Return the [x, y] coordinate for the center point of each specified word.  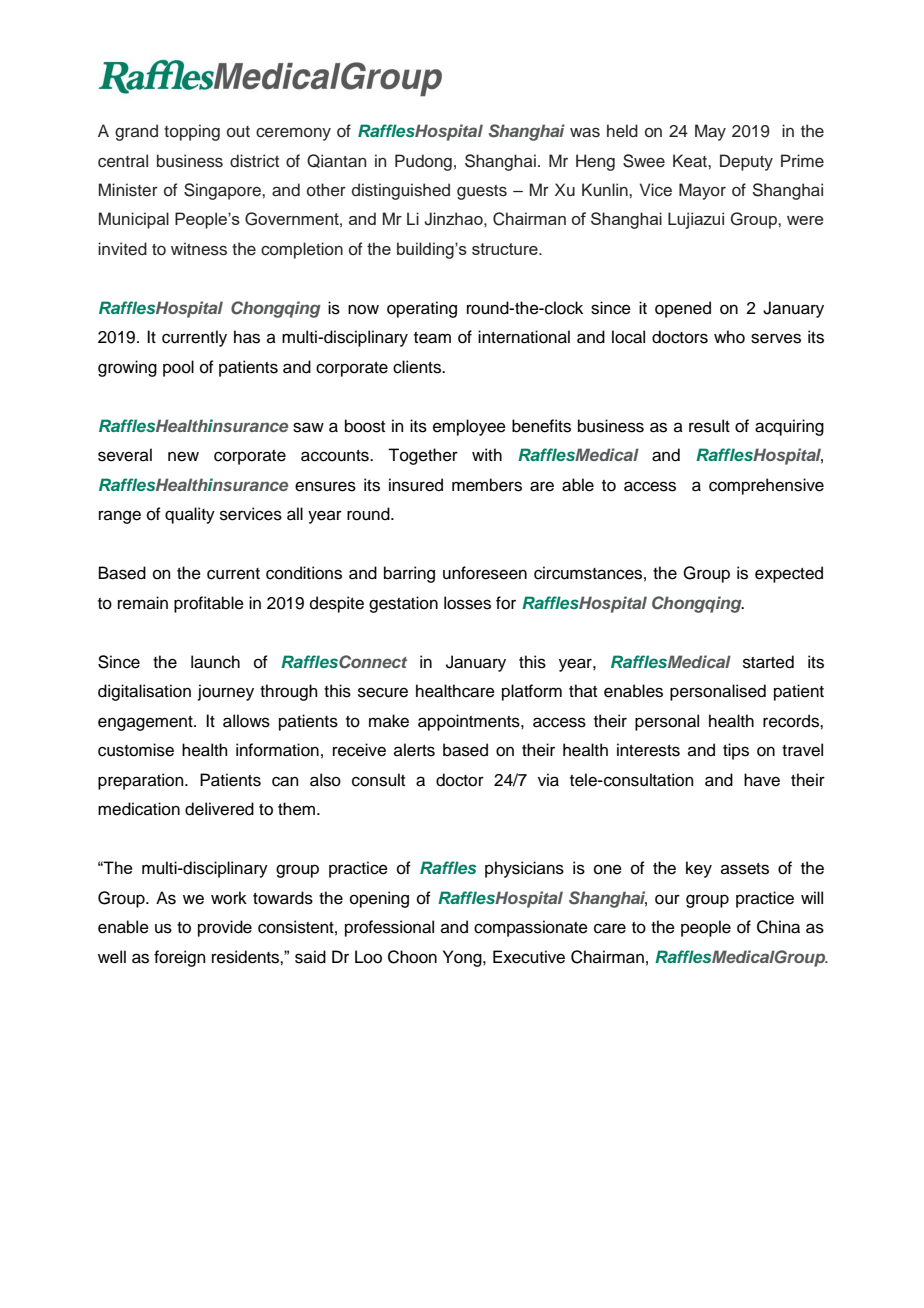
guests [482, 192]
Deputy [746, 162]
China [778, 927]
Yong [463, 958]
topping [192, 132]
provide [225, 928]
